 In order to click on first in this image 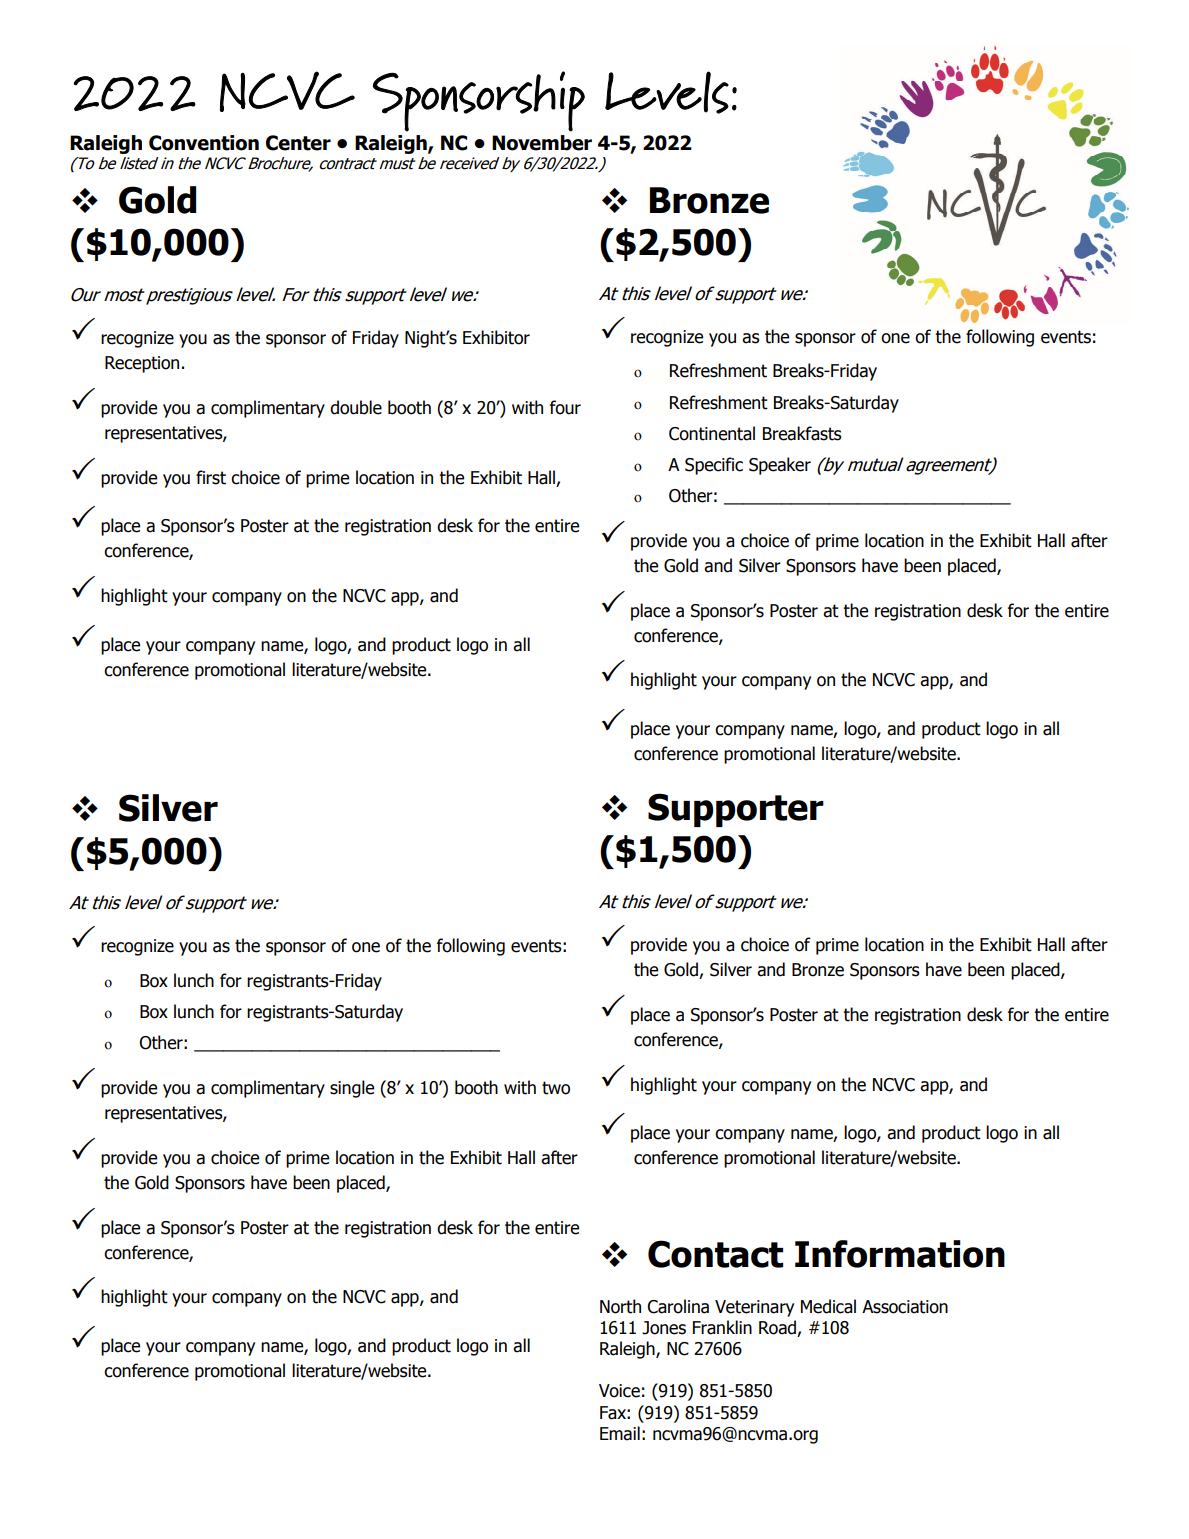, I will do `click(211, 477)`.
